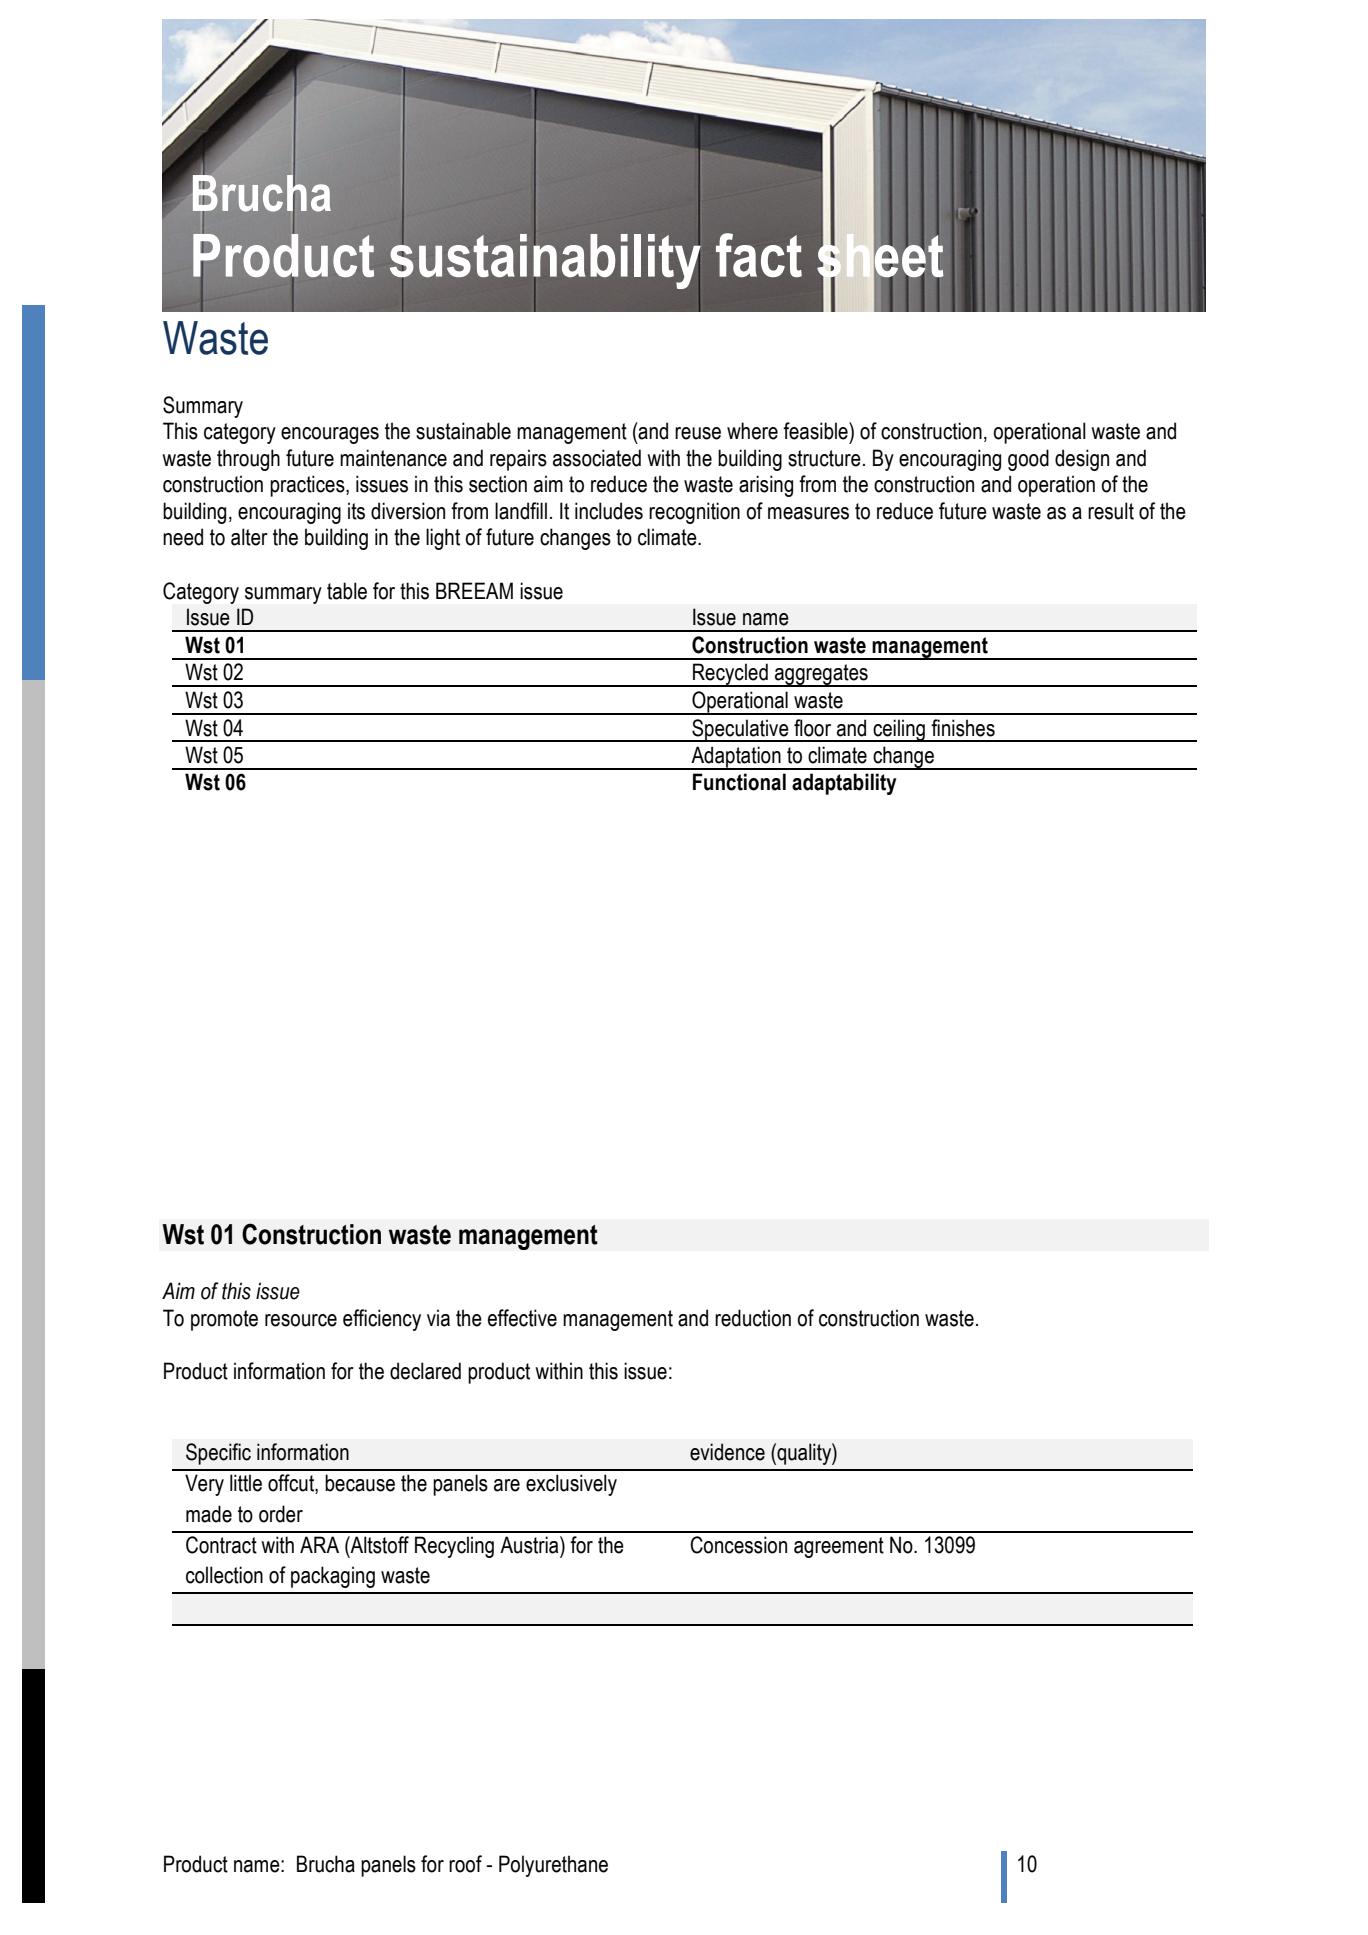 This screenshot has width=1368, height=1935. What do you see at coordinates (330, 435) in the screenshot?
I see `encourages` at bounding box center [330, 435].
